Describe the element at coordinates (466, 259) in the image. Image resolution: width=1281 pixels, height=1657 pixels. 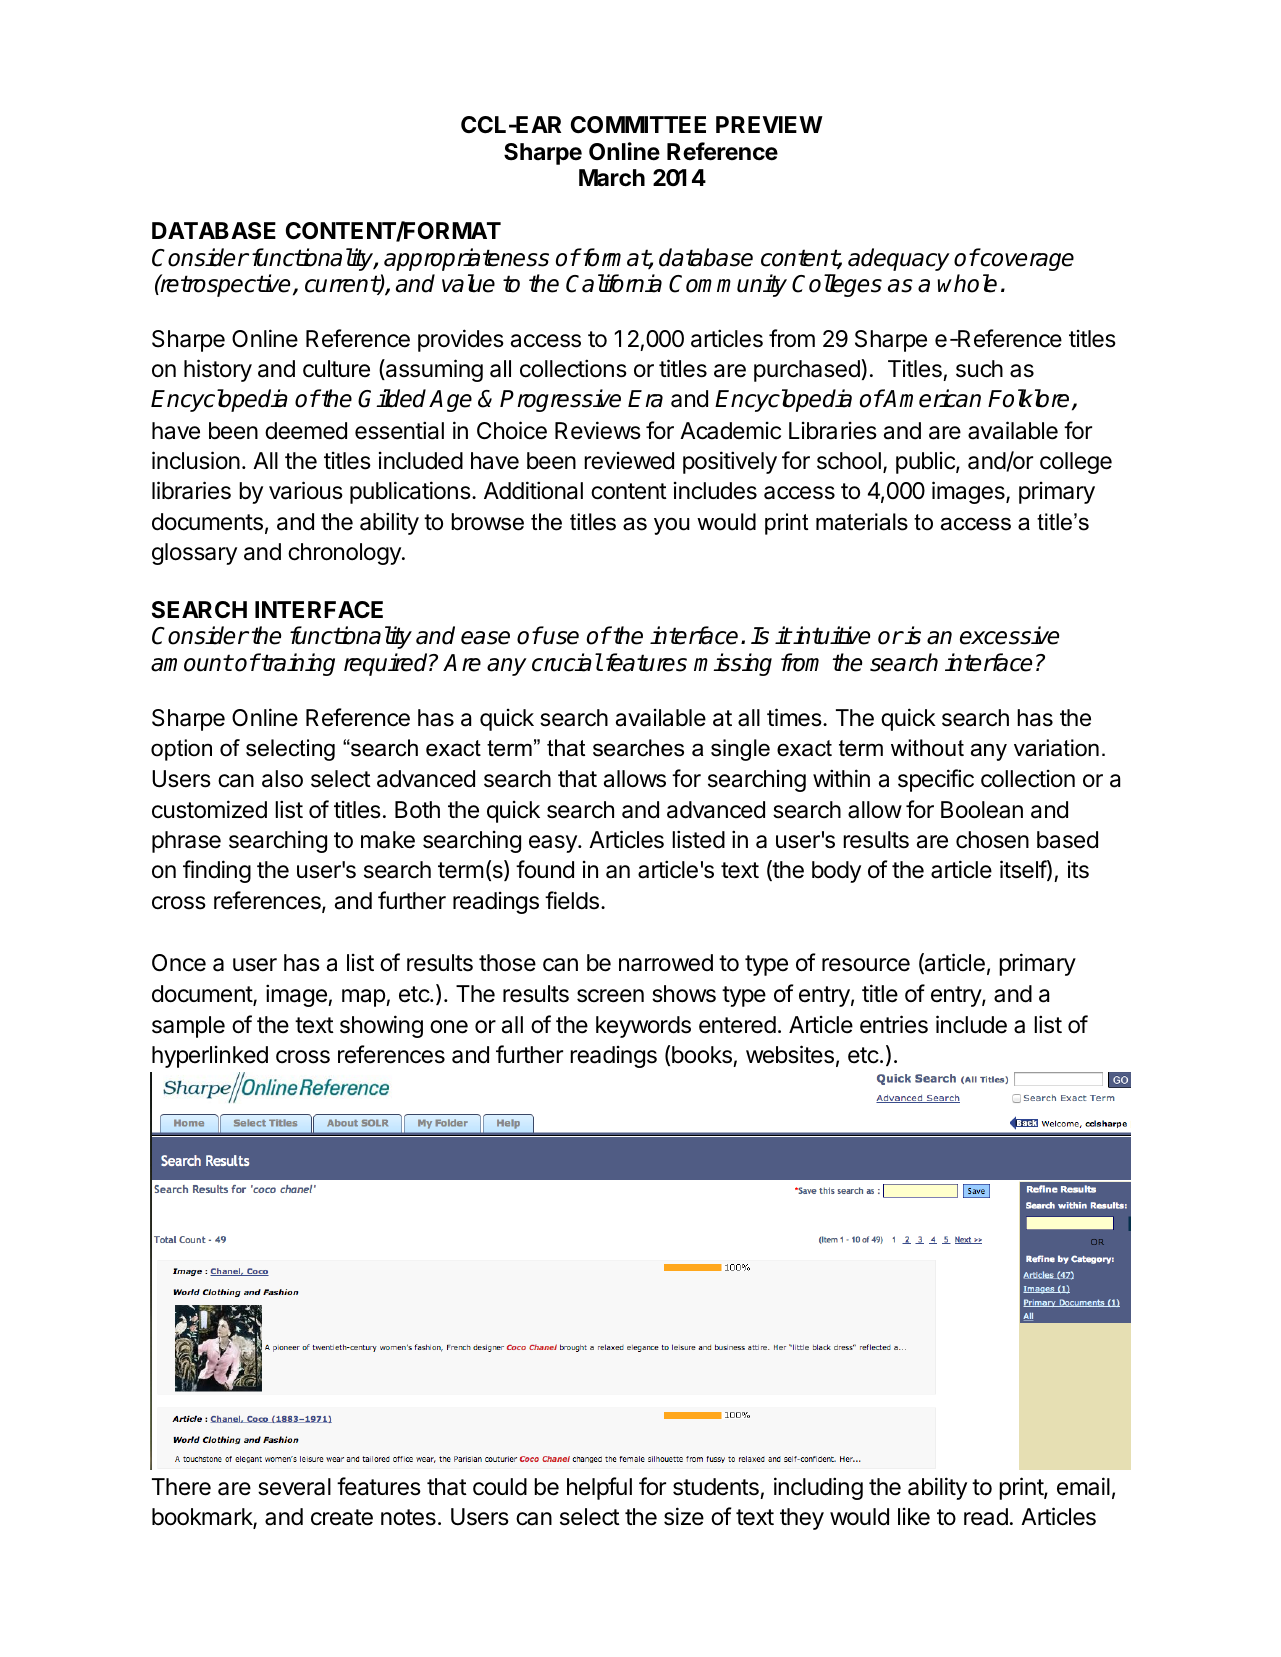
I see `appropriateness` at that location.
